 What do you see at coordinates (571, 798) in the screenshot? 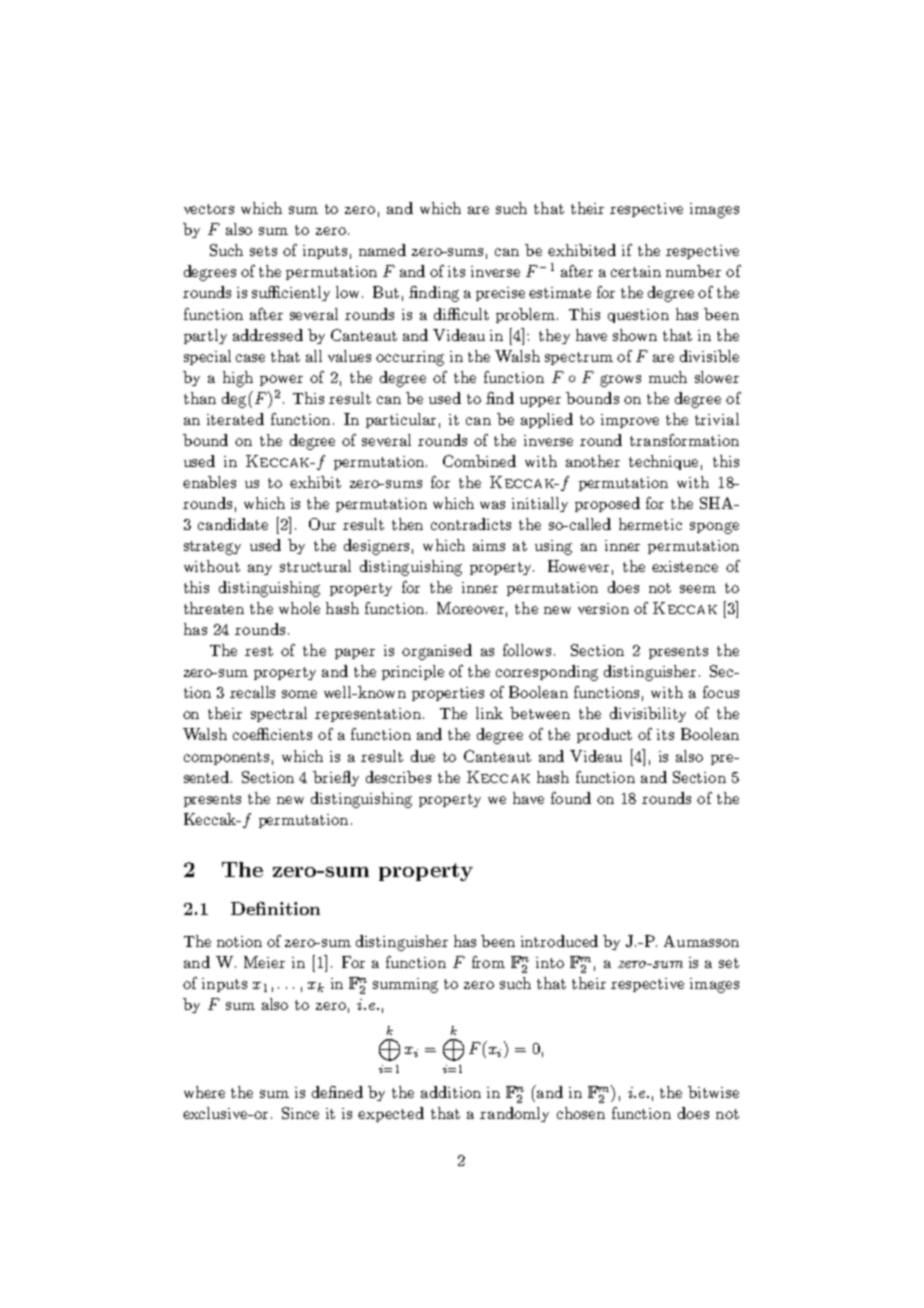
I see `found` at bounding box center [571, 798].
